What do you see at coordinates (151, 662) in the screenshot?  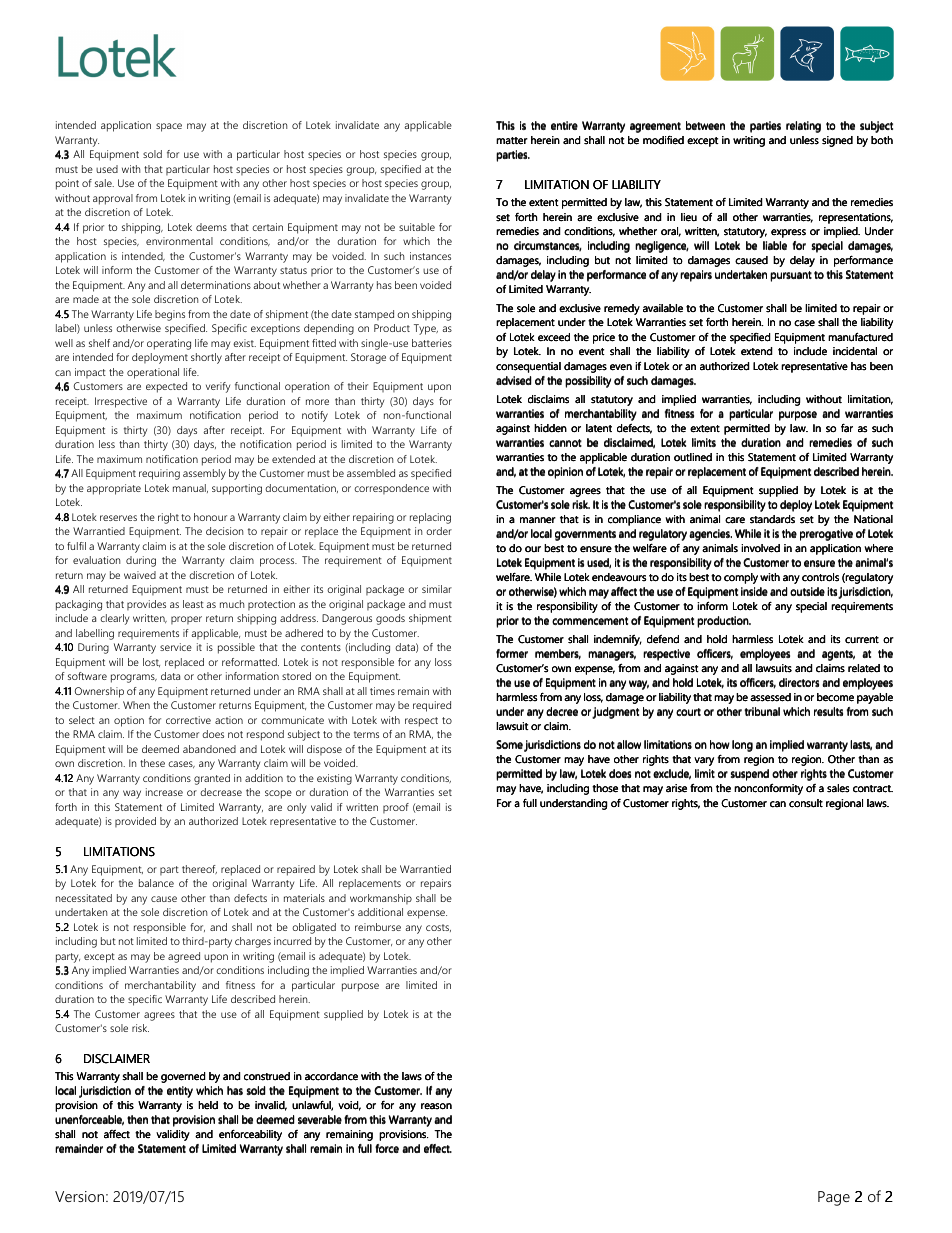 I see `lost` at bounding box center [151, 662].
